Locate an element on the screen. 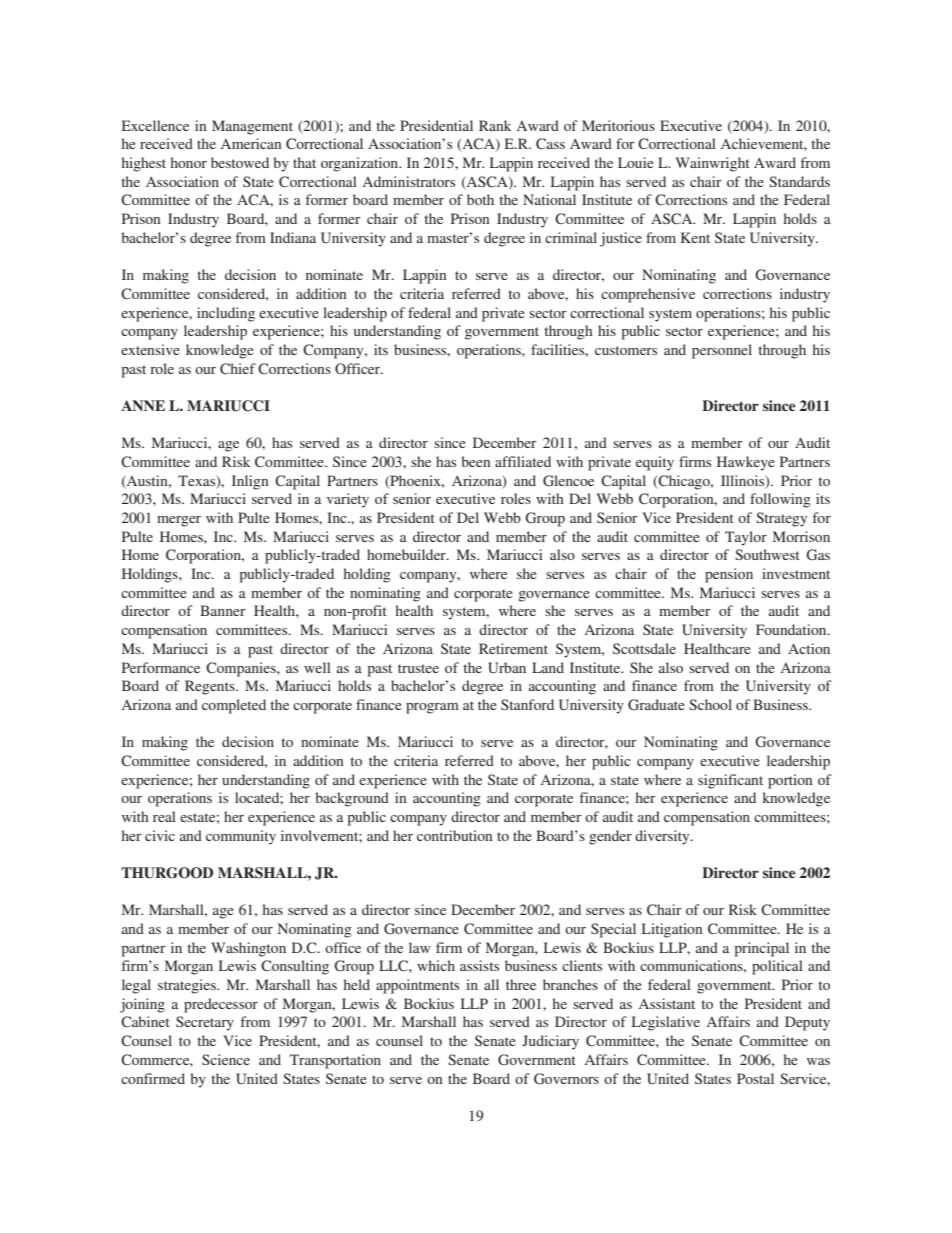 This screenshot has width=952, height=1233. Rank is located at coordinates (495, 125).
